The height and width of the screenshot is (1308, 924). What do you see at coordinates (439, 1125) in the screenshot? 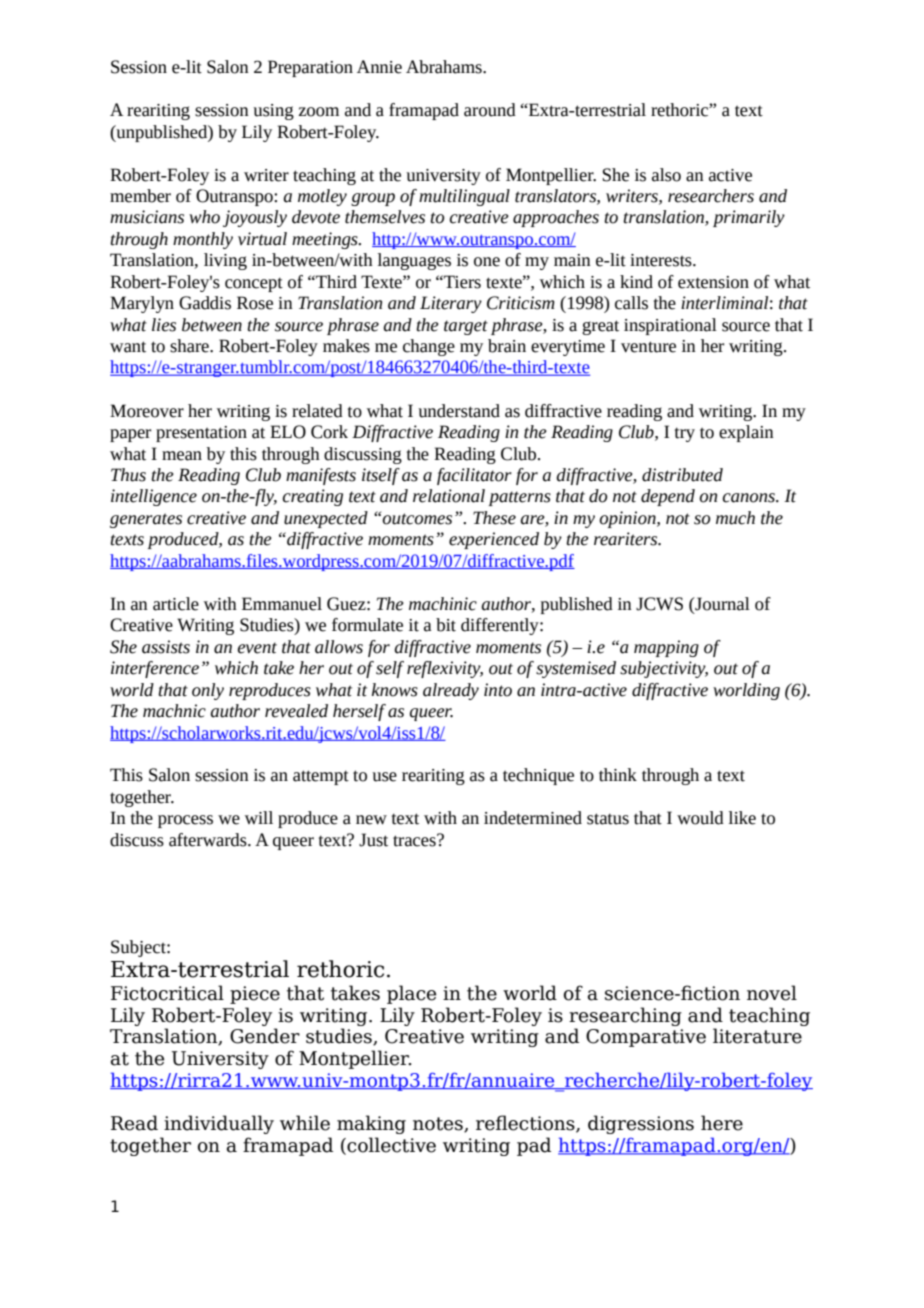
I see `notes` at bounding box center [439, 1125].
